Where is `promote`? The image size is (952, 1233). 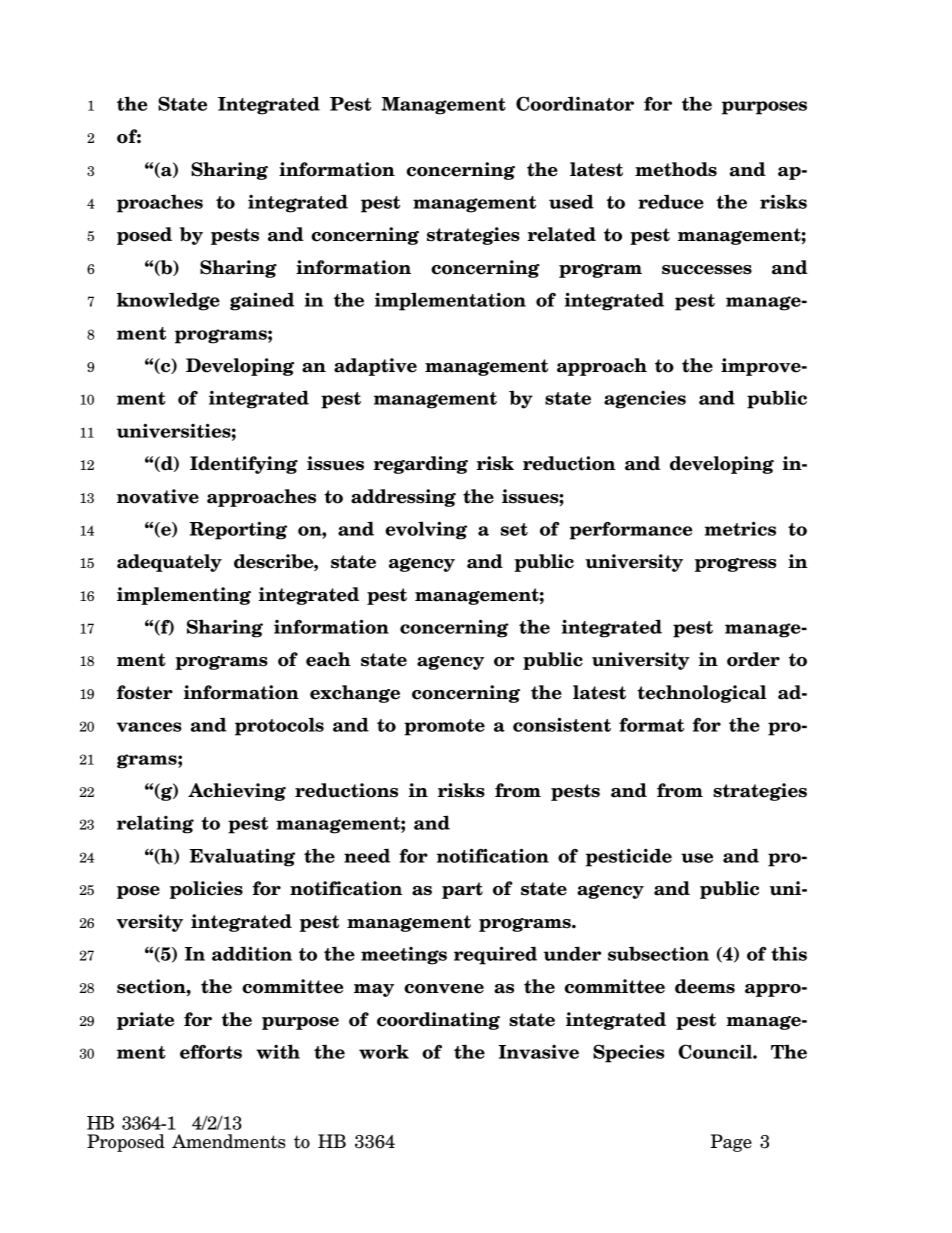
promote is located at coordinates (444, 727).
